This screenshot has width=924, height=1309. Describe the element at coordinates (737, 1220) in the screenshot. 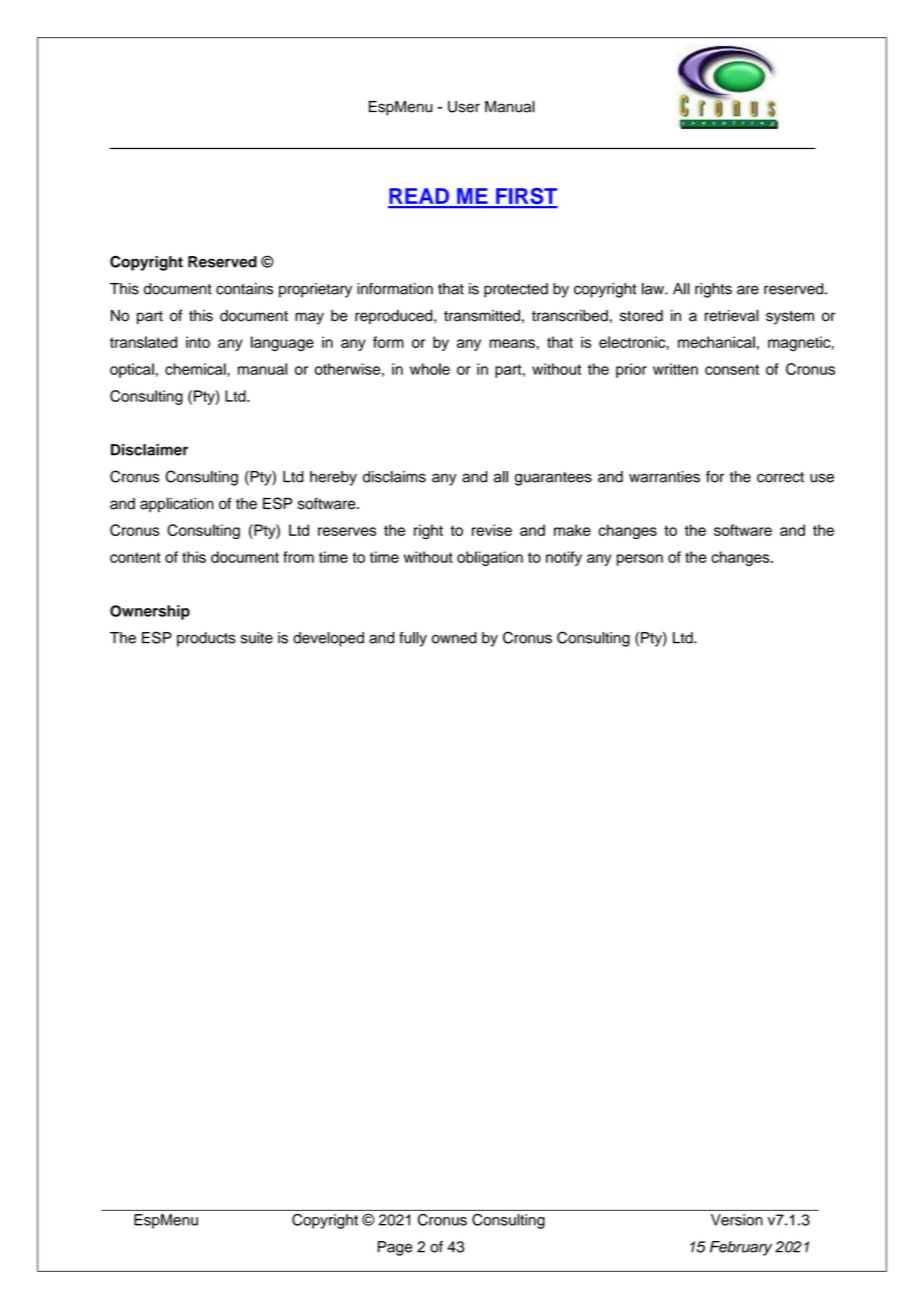

I see `Version` at that location.
